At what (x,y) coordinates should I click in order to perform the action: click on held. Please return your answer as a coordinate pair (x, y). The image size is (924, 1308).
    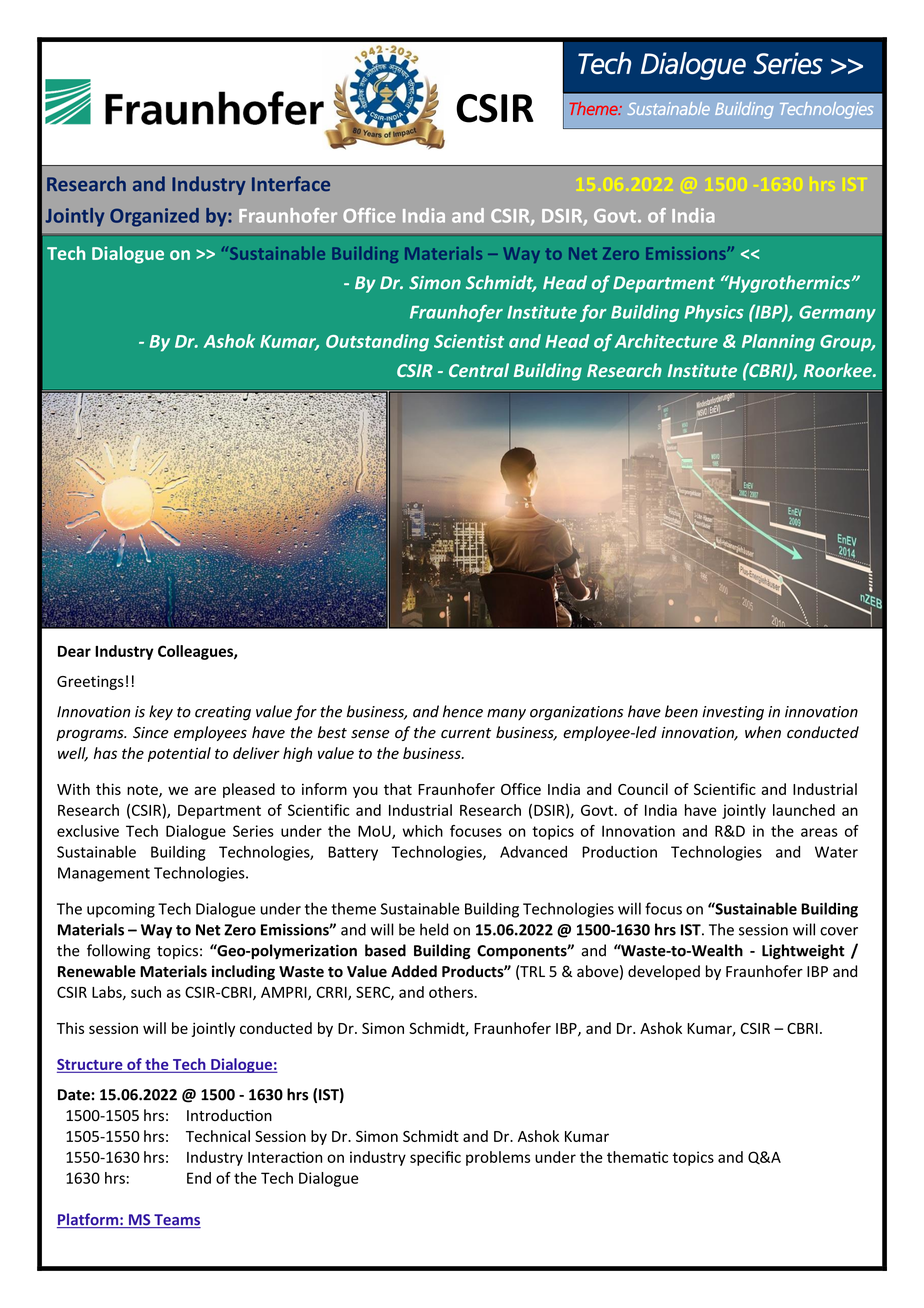
    Looking at the image, I should click on (434, 929).
